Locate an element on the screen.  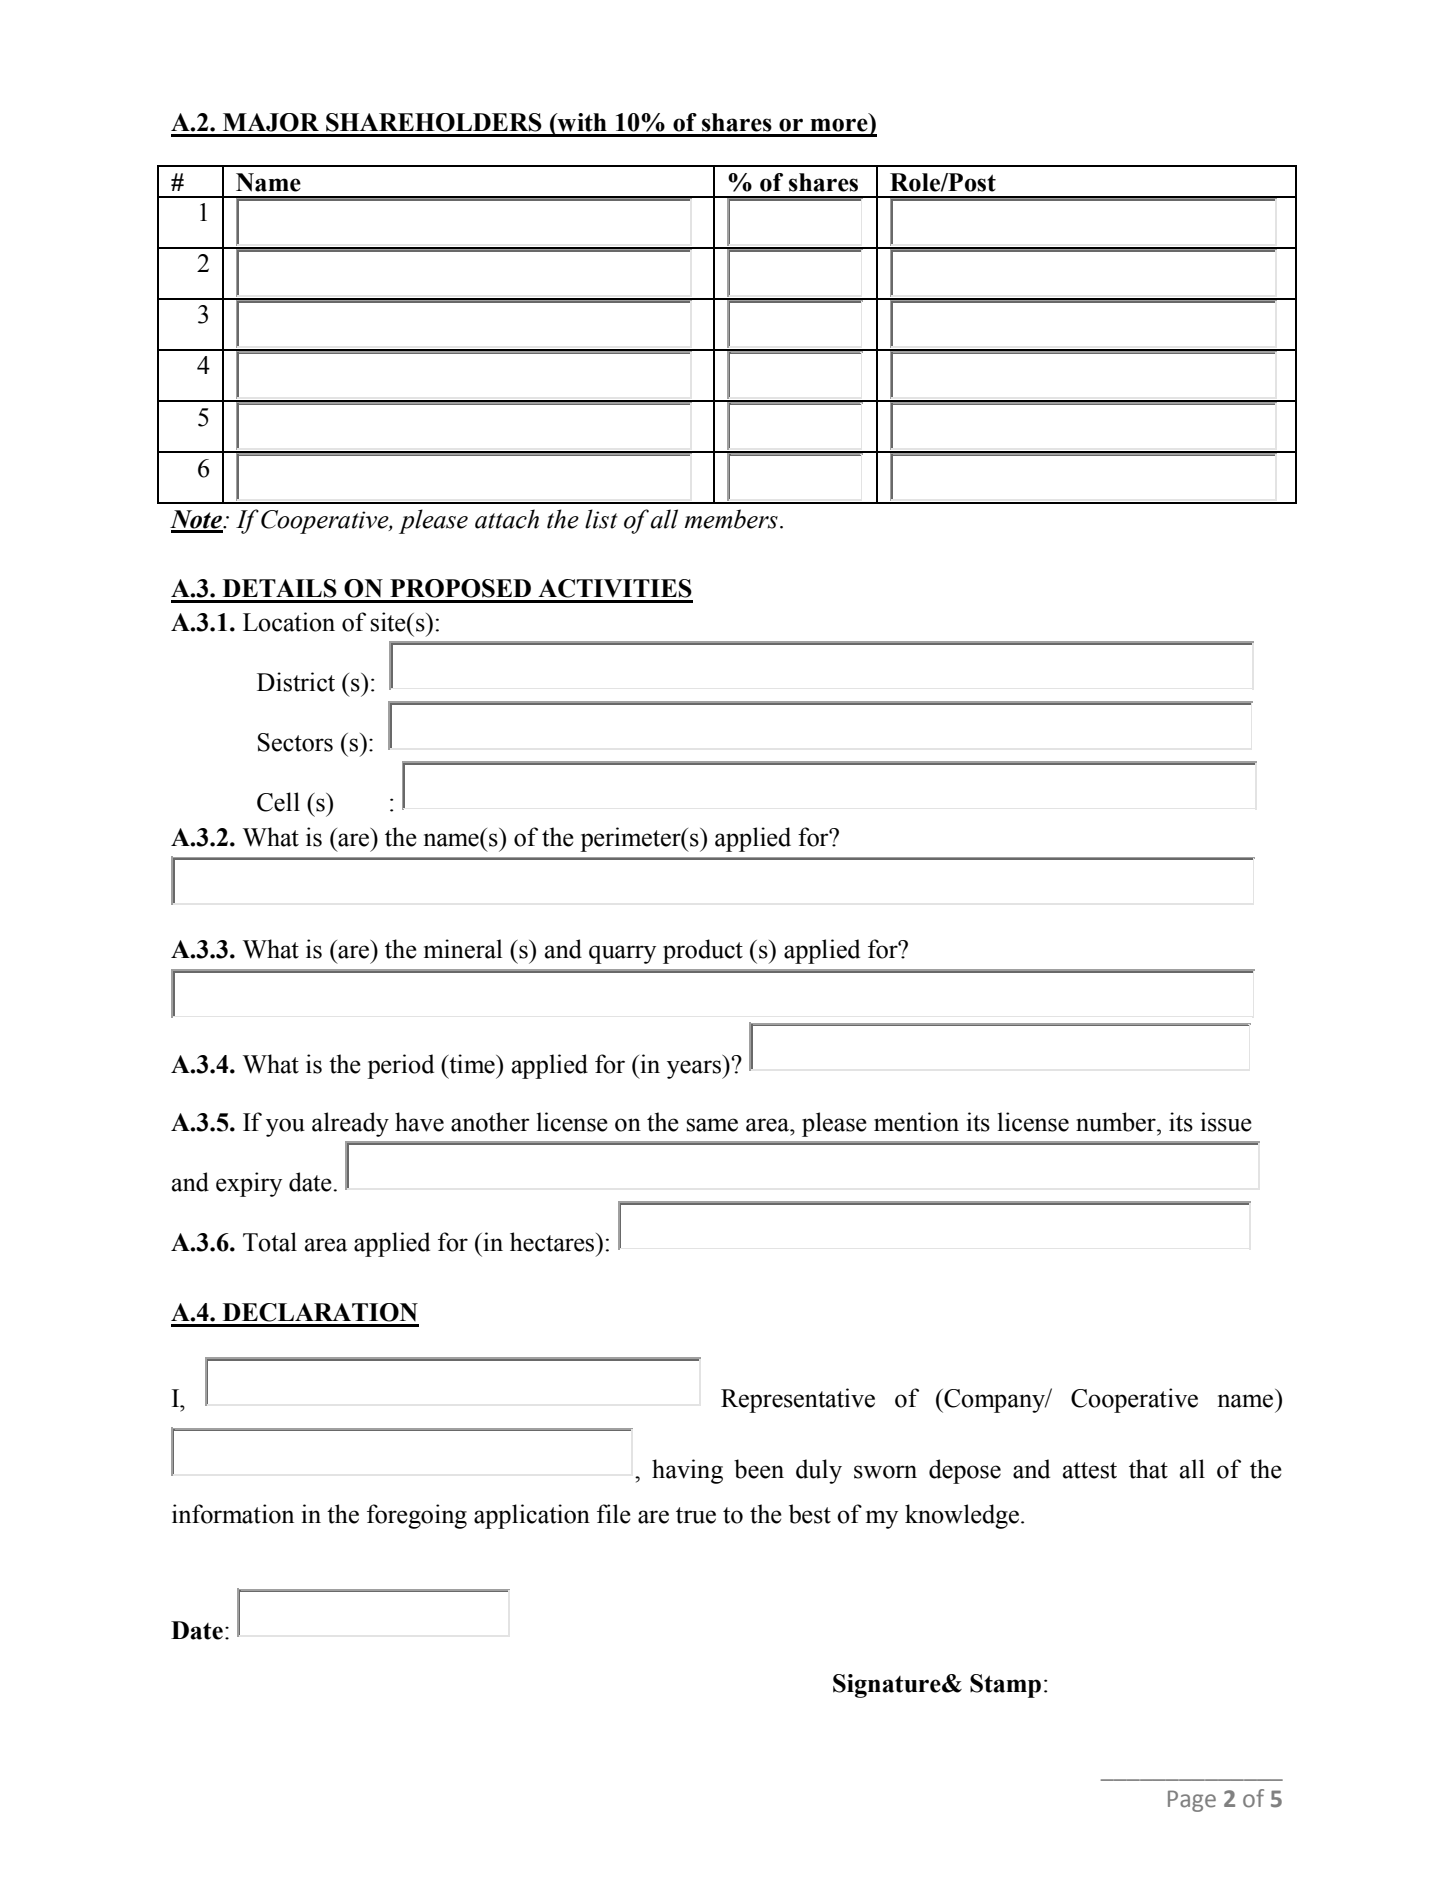
Representative is located at coordinates (798, 1400).
